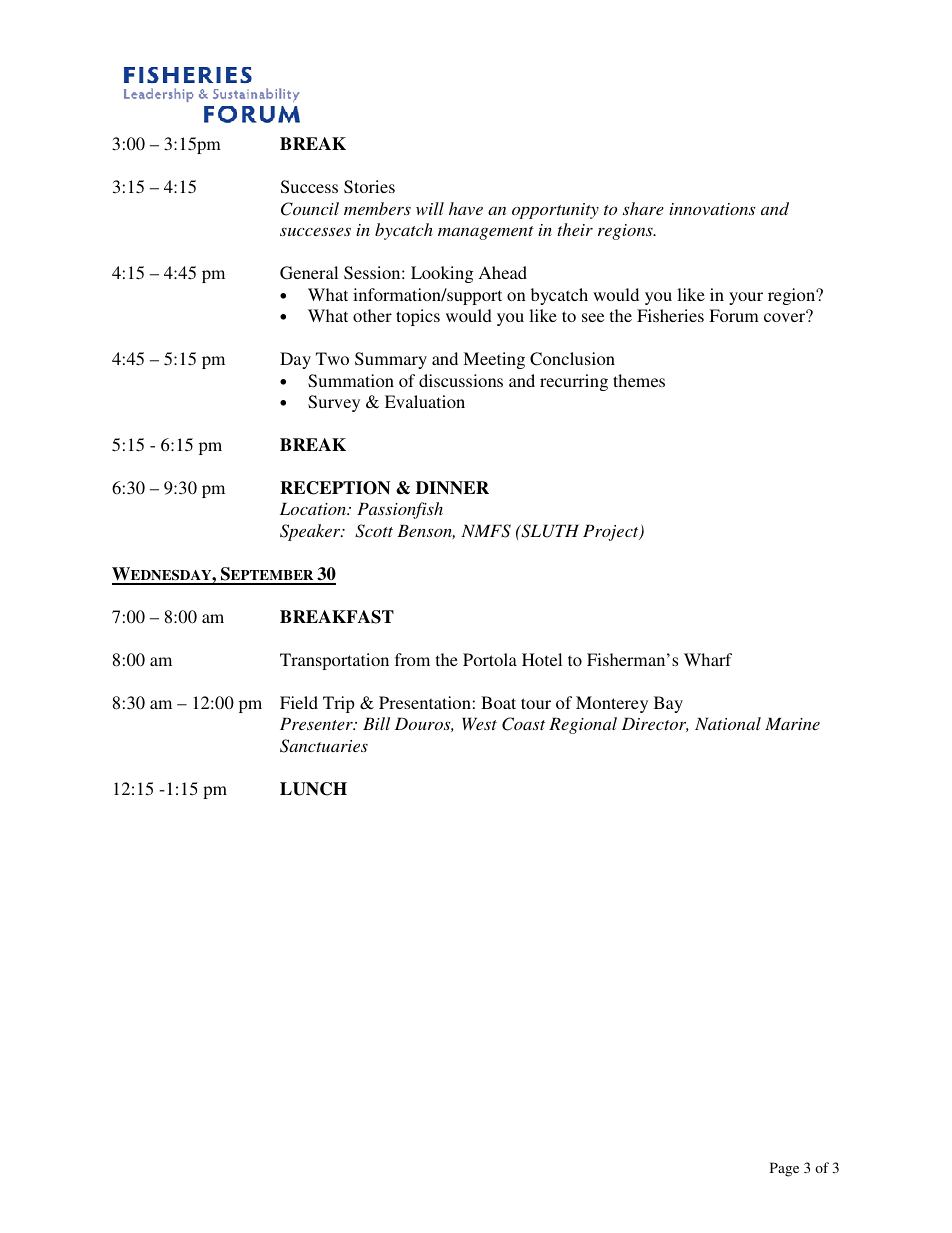 The image size is (952, 1233). Describe the element at coordinates (712, 209) in the screenshot. I see `innovations` at that location.
